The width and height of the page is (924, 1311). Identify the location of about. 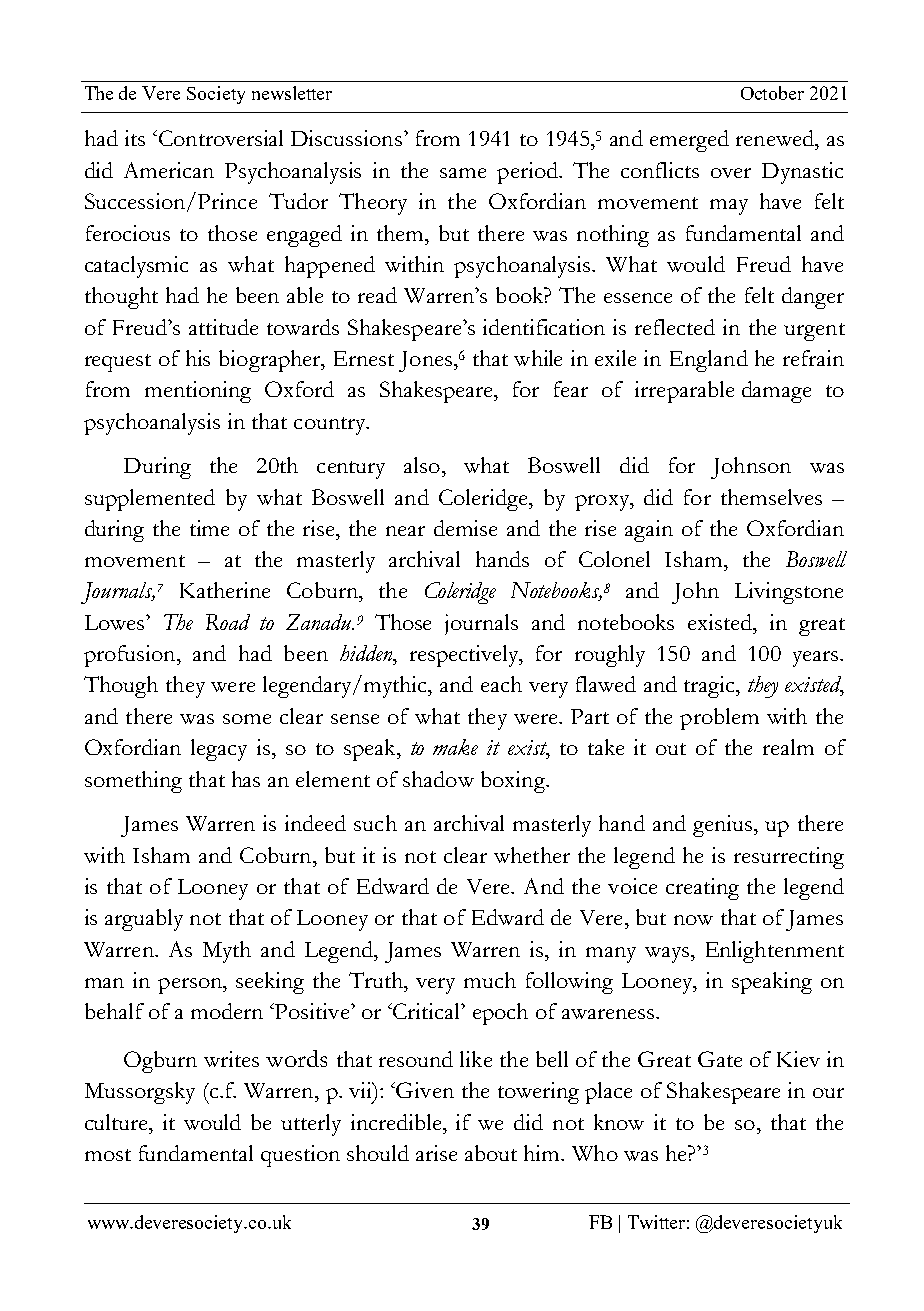
(491, 1153).
